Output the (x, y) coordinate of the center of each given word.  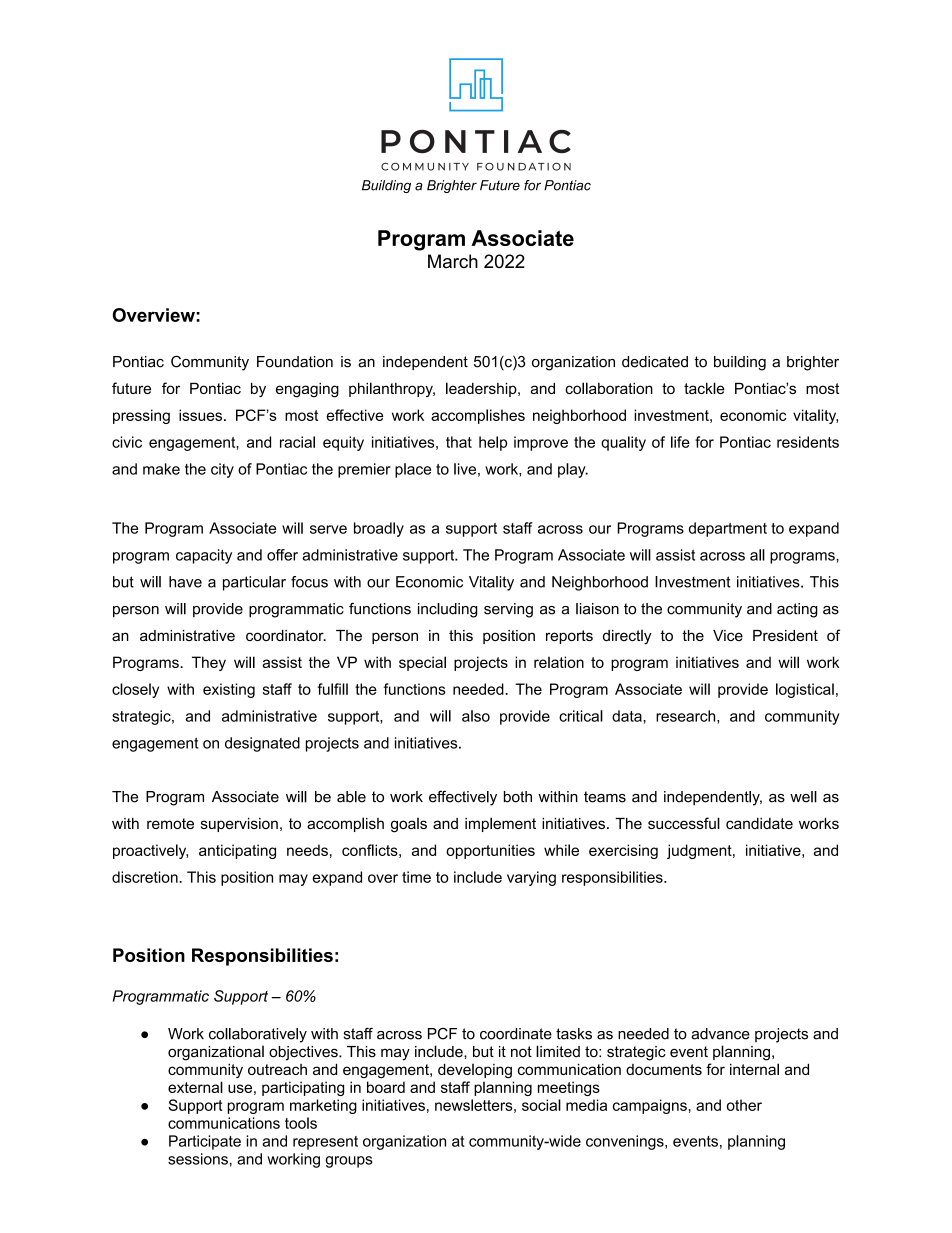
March (453, 261)
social (541, 1105)
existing (229, 690)
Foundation (295, 362)
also (476, 716)
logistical (805, 690)
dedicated (655, 362)
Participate (205, 1142)
